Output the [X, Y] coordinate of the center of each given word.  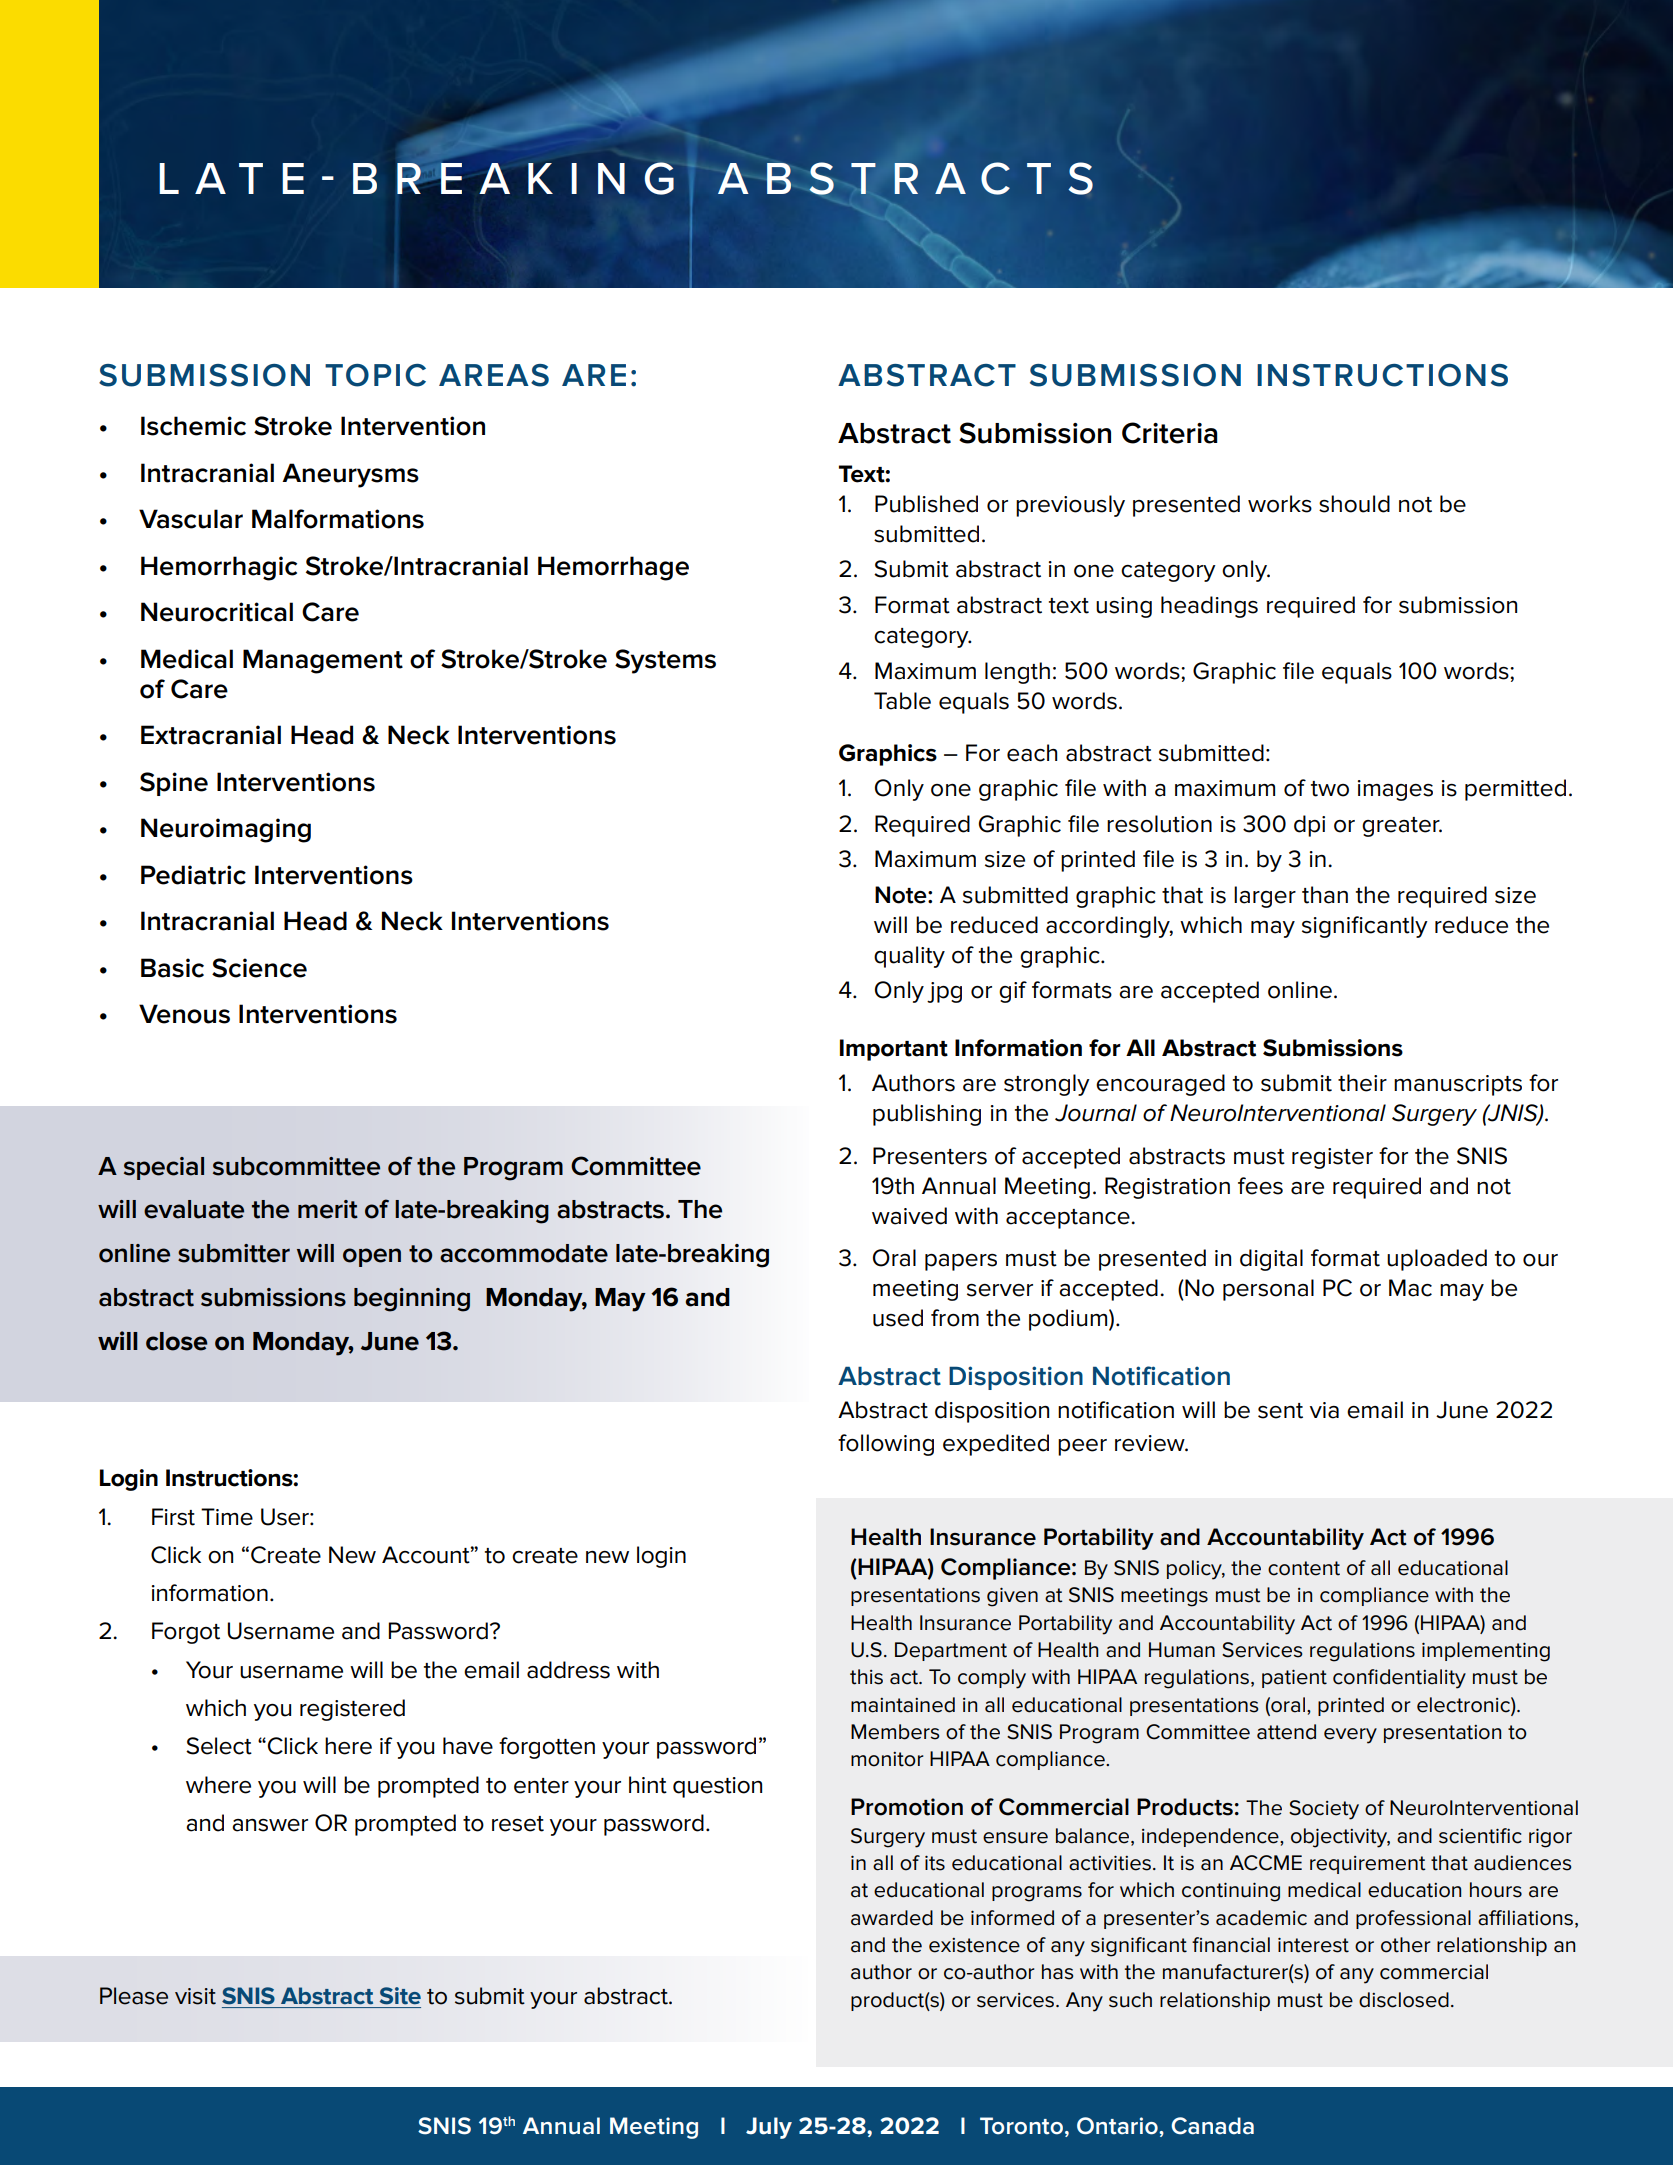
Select [219, 1746]
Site [400, 1996]
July [769, 2128]
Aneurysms [350, 475]
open [372, 1257]
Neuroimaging [226, 830]
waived [909, 1216]
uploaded [1437, 1260]
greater [1402, 827]
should [1354, 504]
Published [926, 504]
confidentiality [1399, 1679]
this [866, 1677]
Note [902, 895]
